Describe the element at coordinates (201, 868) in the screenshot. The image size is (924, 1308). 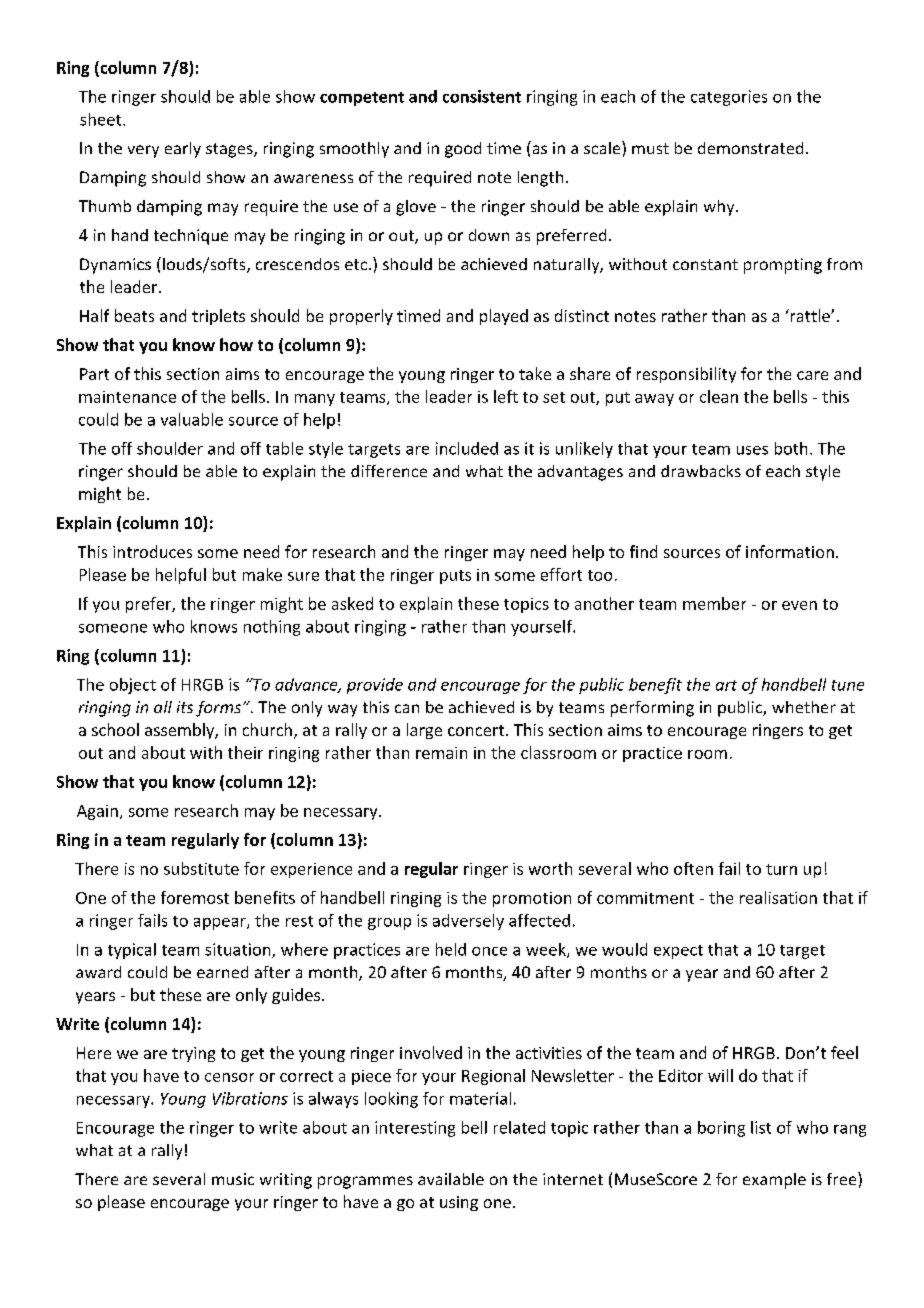
I see `substitute` at that location.
